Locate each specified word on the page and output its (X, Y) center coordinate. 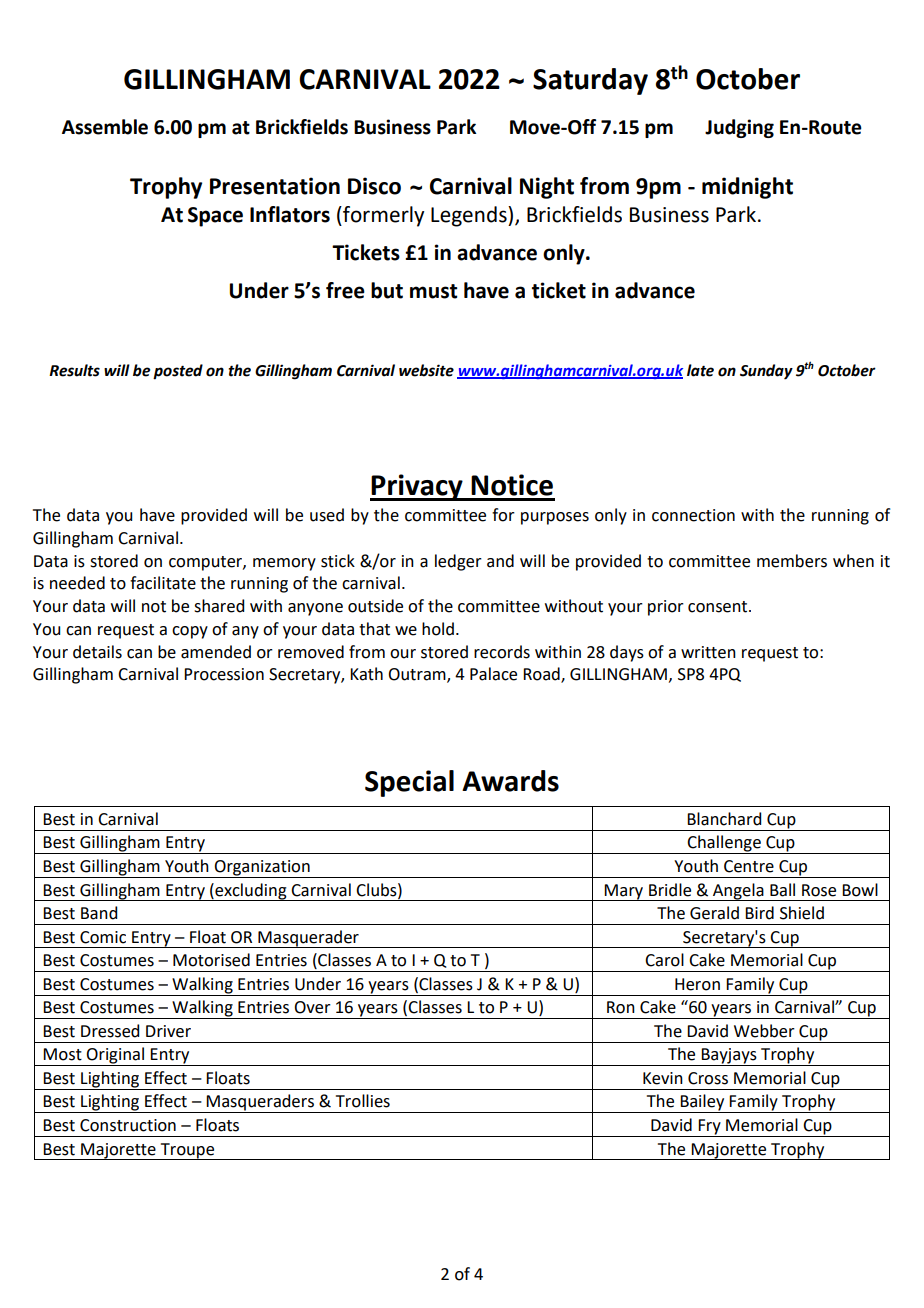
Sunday (766, 372)
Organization (262, 869)
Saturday (590, 81)
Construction (128, 1125)
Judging (739, 128)
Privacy (417, 487)
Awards (510, 781)
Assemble (105, 127)
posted (178, 372)
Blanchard (724, 819)
